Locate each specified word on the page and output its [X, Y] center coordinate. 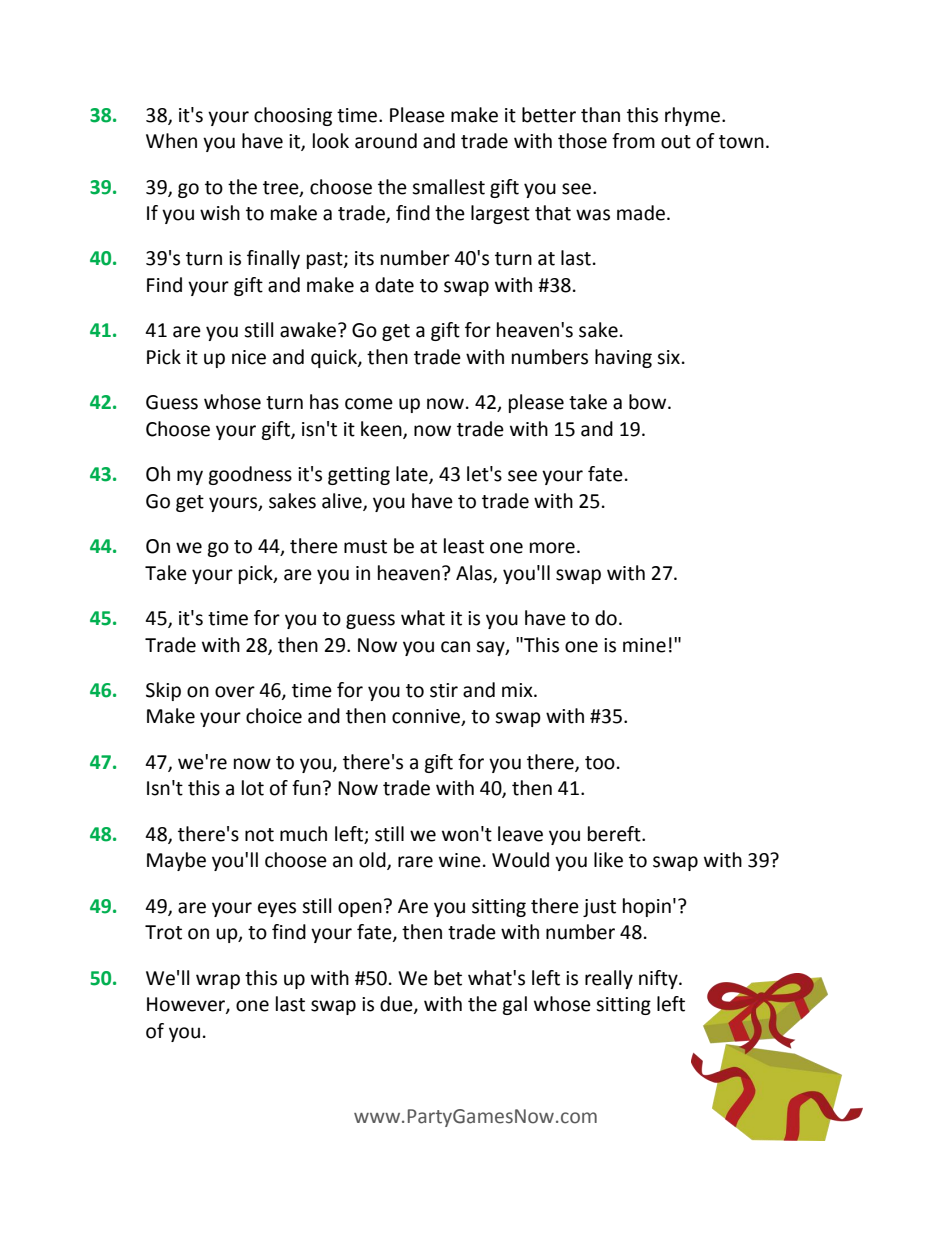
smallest [448, 187]
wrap [218, 981]
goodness [250, 475]
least [464, 546]
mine [644, 645]
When [171, 141]
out [676, 142]
